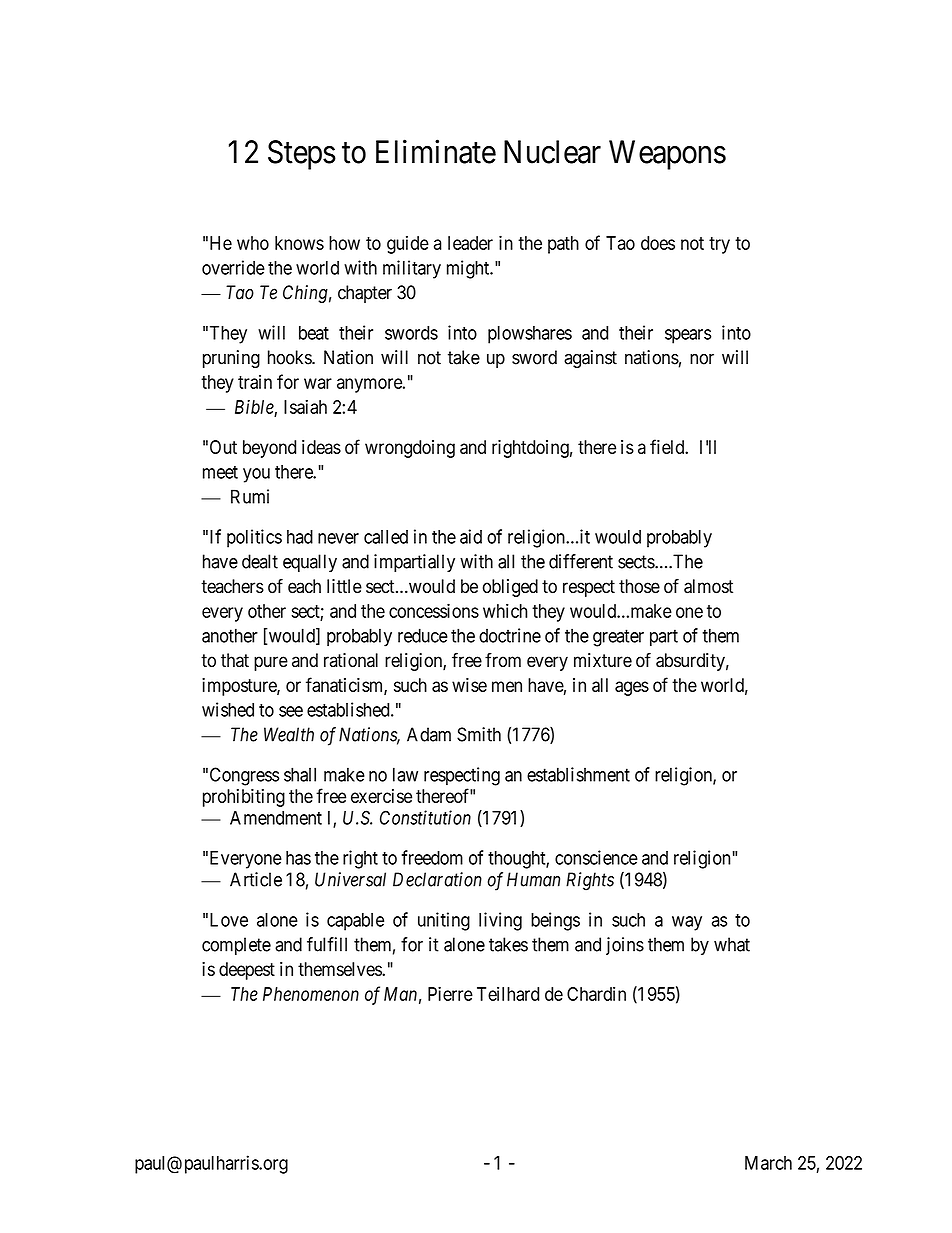  I want to click on knows, so click(299, 243).
